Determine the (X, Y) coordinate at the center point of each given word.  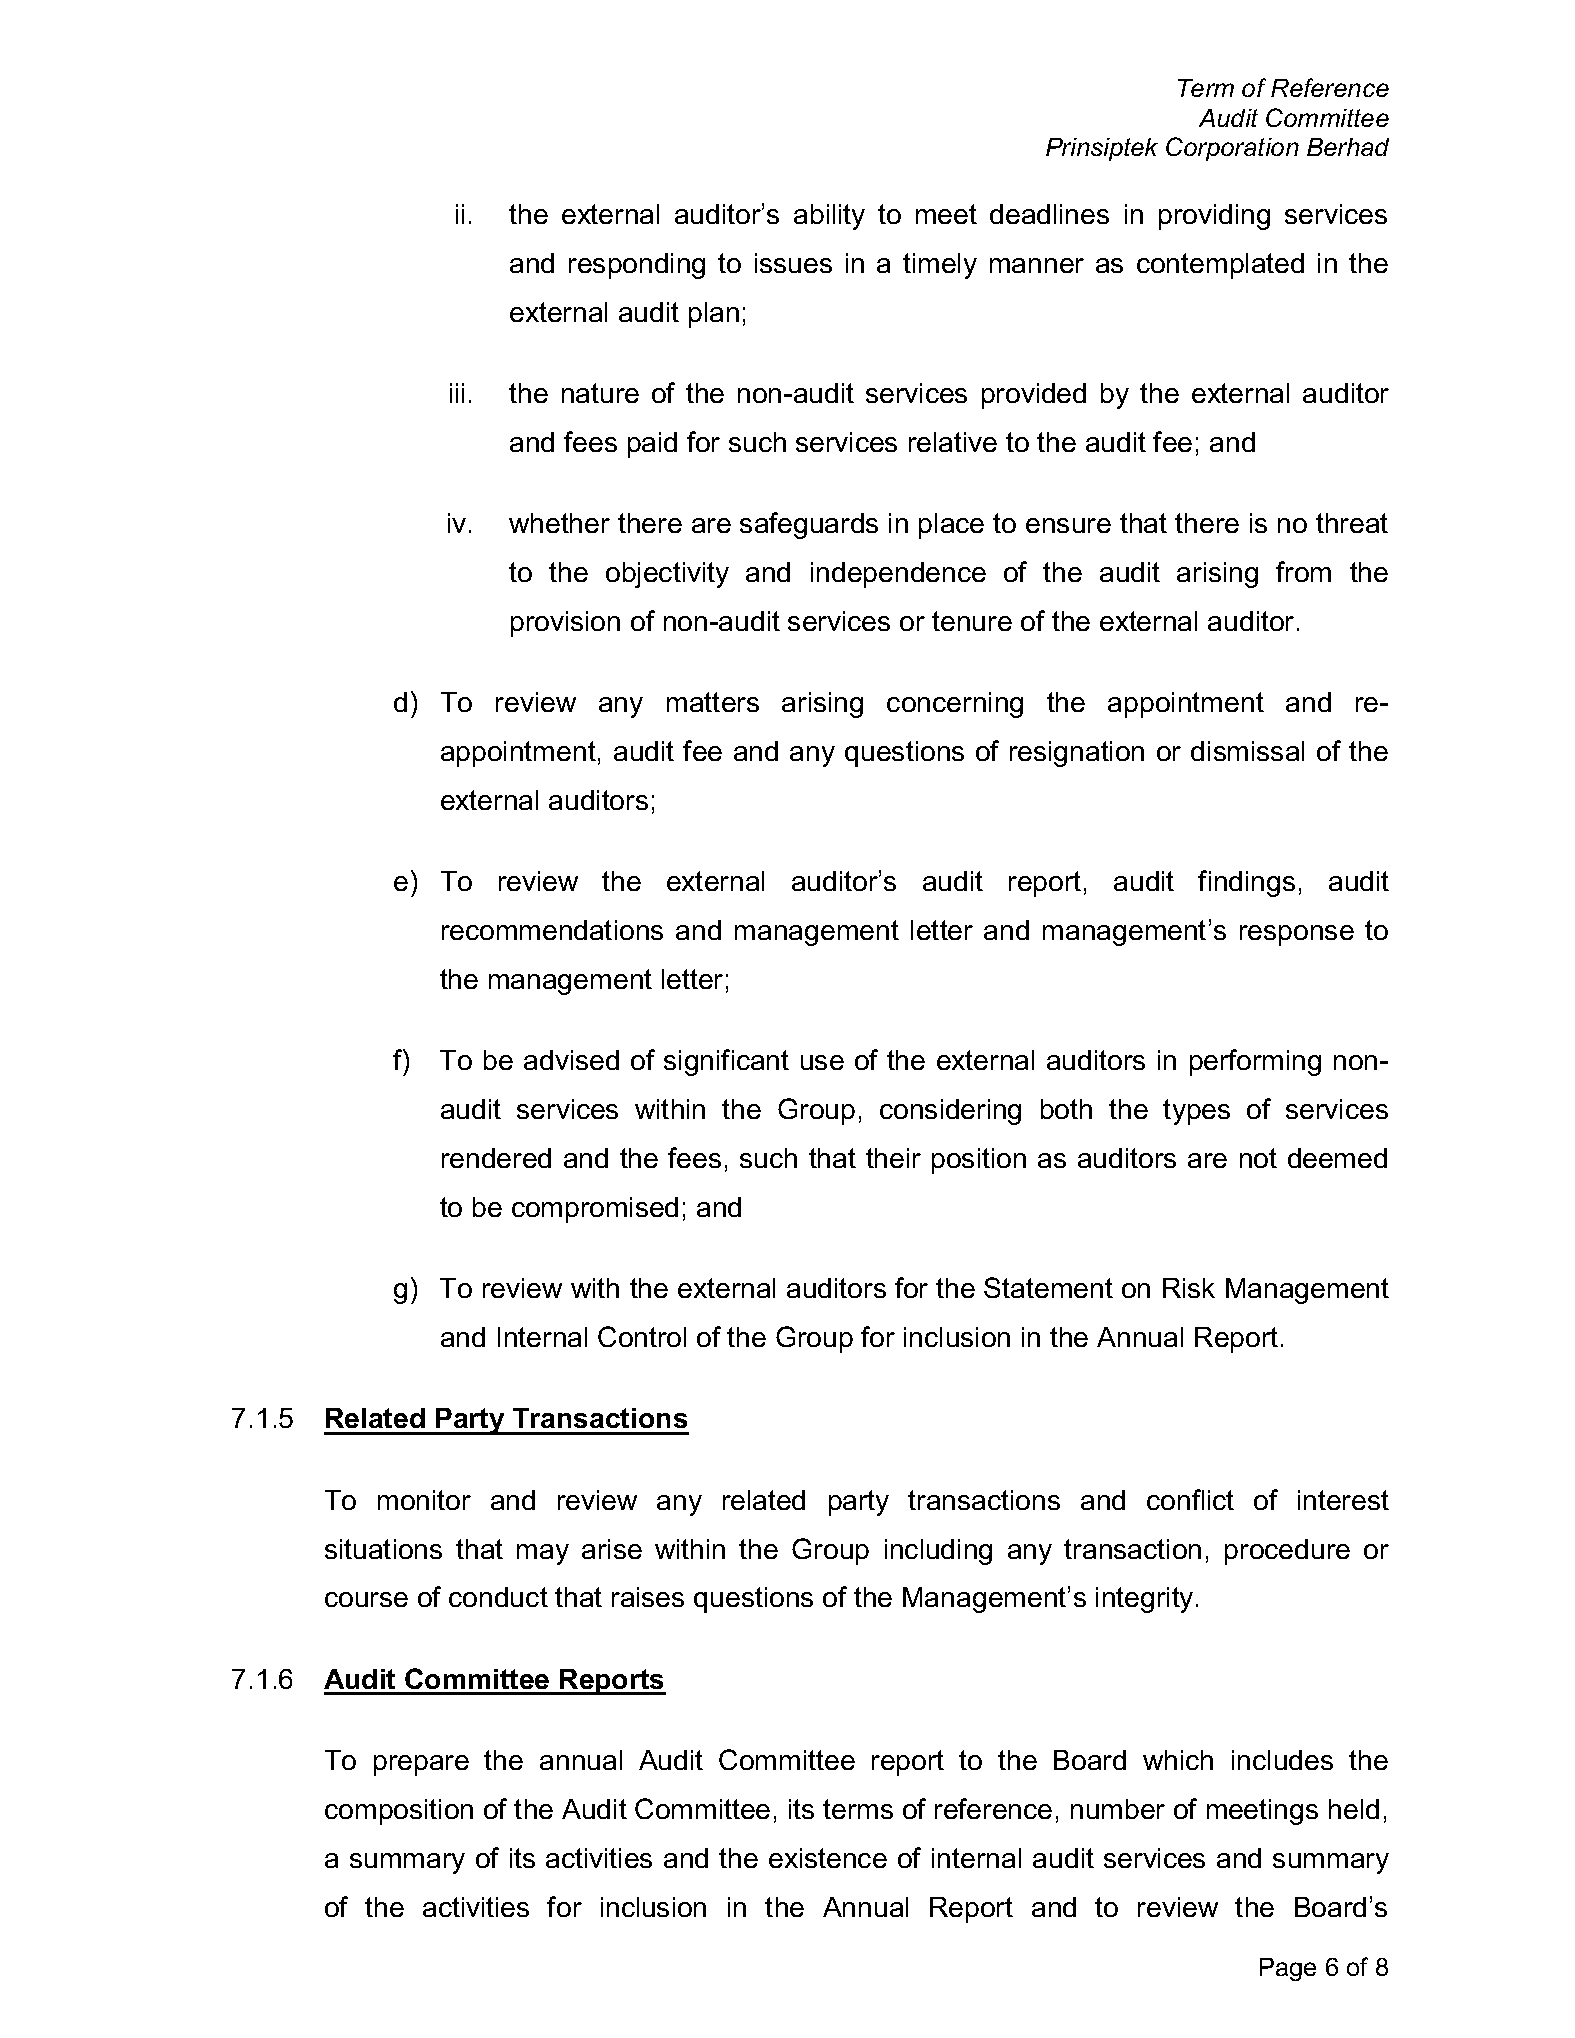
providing (1214, 217)
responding (637, 266)
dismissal (1247, 751)
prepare (421, 1765)
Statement (1048, 1287)
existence (828, 1858)
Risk (1189, 1288)
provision (565, 624)
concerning (955, 705)
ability (829, 217)
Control (642, 1336)
